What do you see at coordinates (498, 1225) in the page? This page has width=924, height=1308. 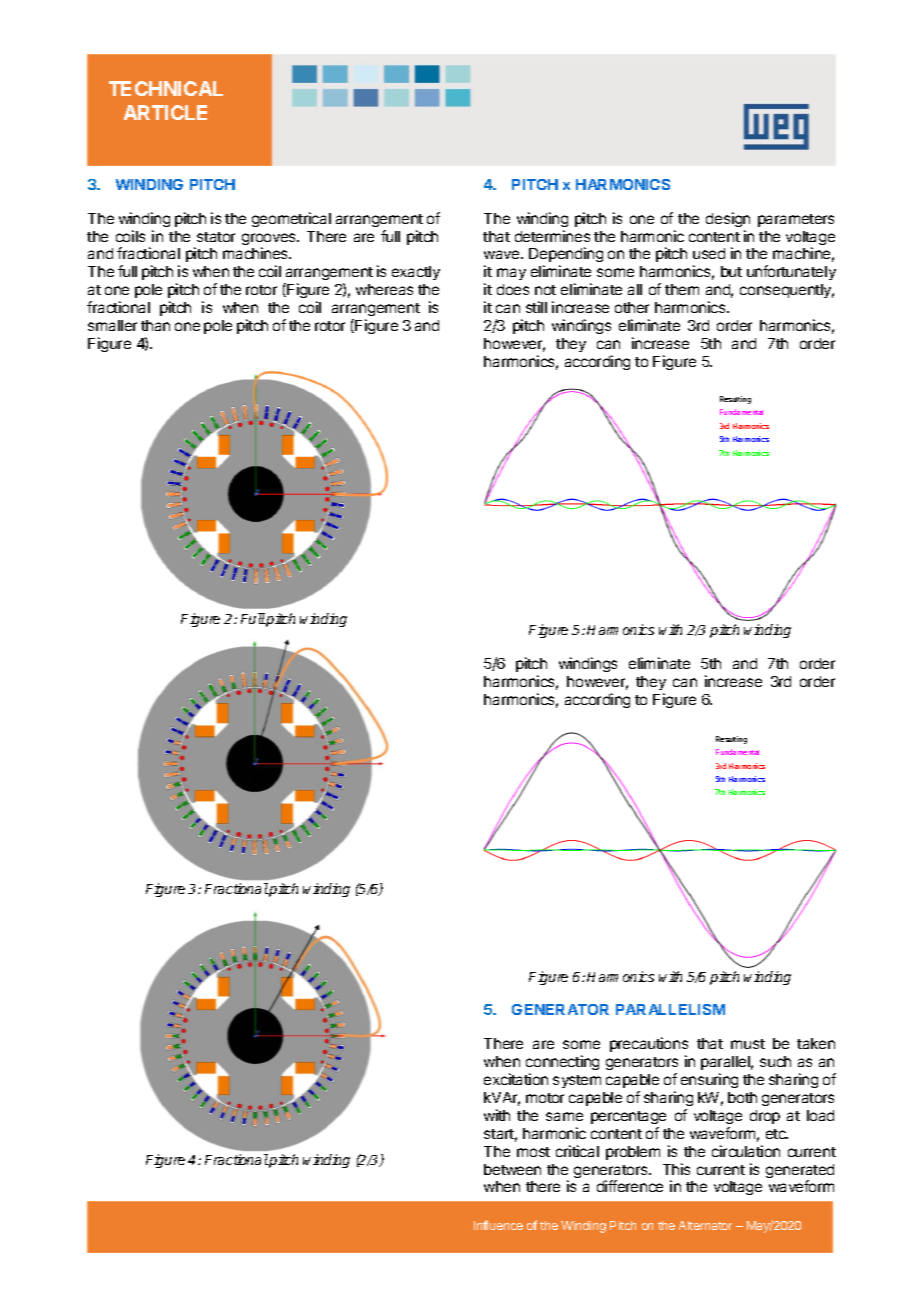 I see `Influence` at bounding box center [498, 1225].
